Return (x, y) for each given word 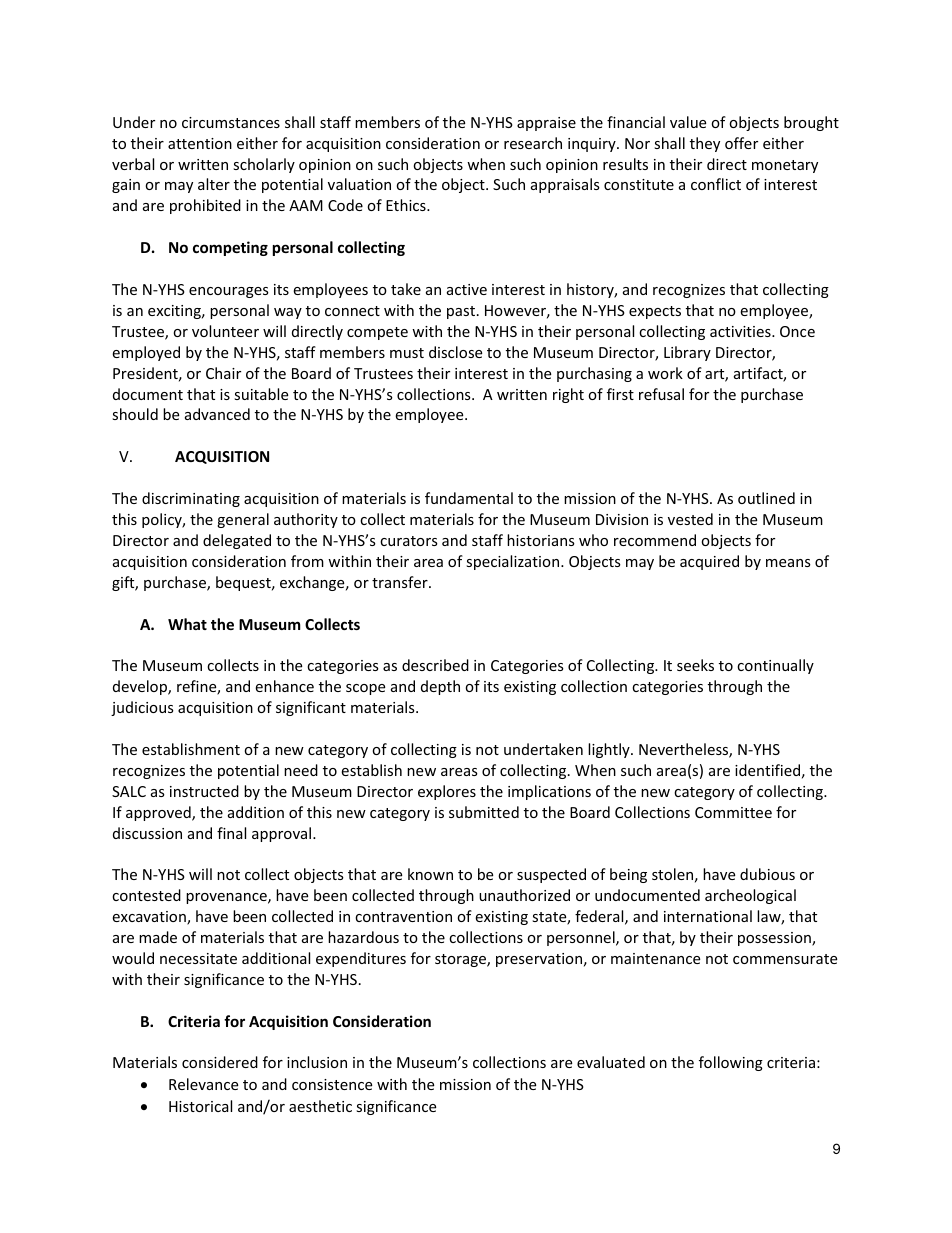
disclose (455, 352)
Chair (223, 373)
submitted (484, 812)
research (533, 143)
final (231, 833)
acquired (709, 562)
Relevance (203, 1084)
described (435, 665)
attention (200, 143)
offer (741, 143)
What (187, 624)
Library (687, 353)
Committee (733, 812)
